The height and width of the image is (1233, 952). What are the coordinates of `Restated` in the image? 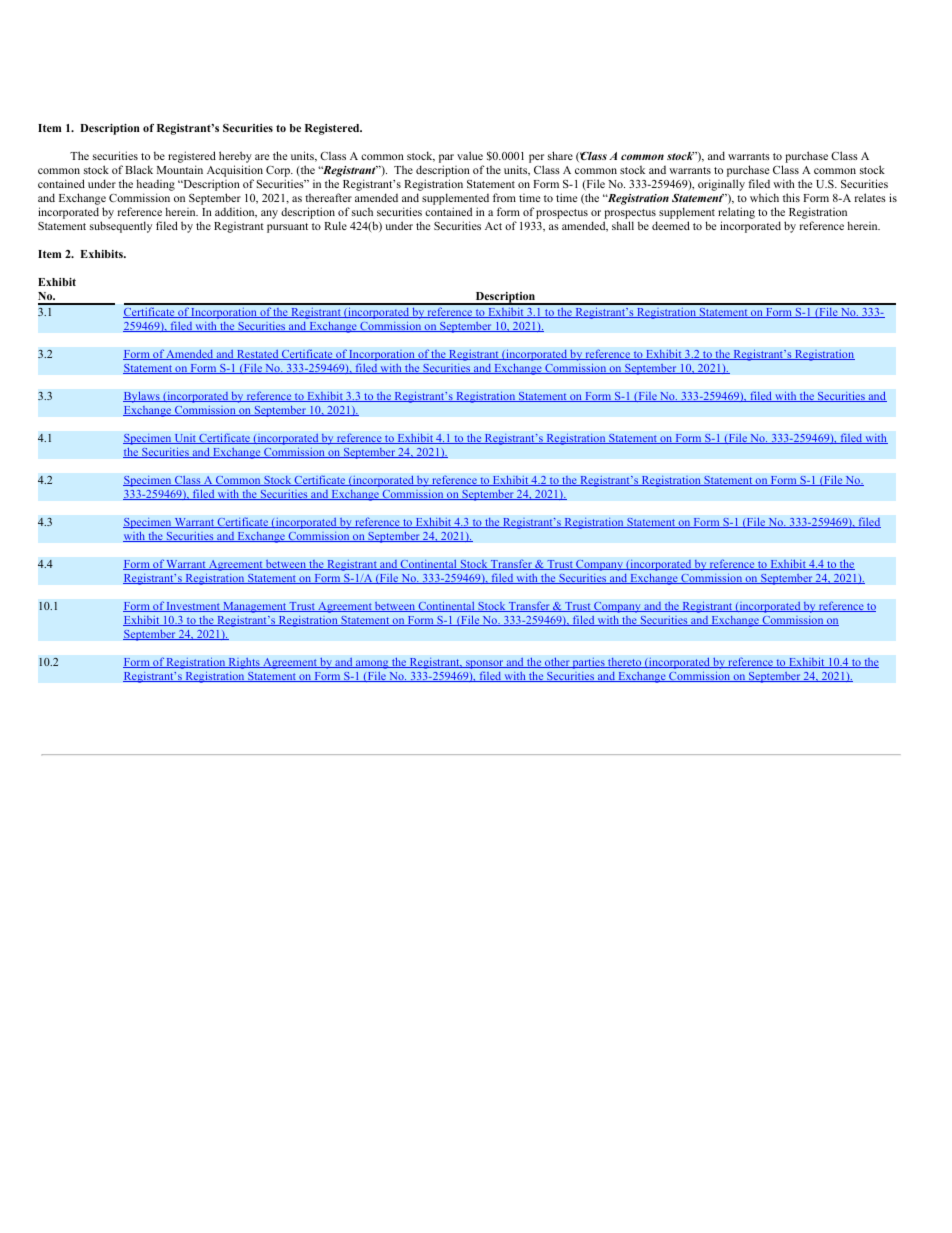 It's located at (258, 354).
